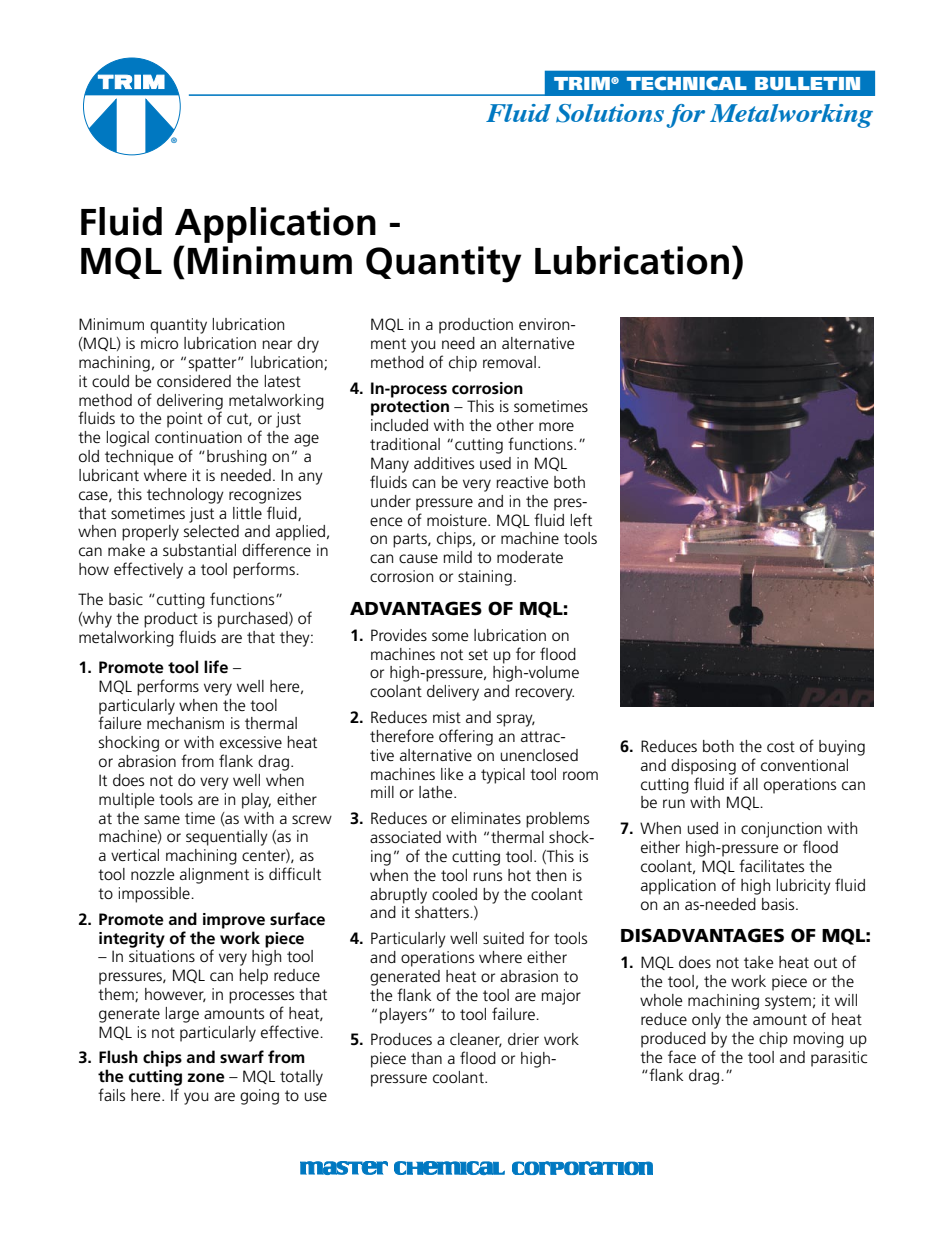  I want to click on BULLETIN, so click(807, 83).
